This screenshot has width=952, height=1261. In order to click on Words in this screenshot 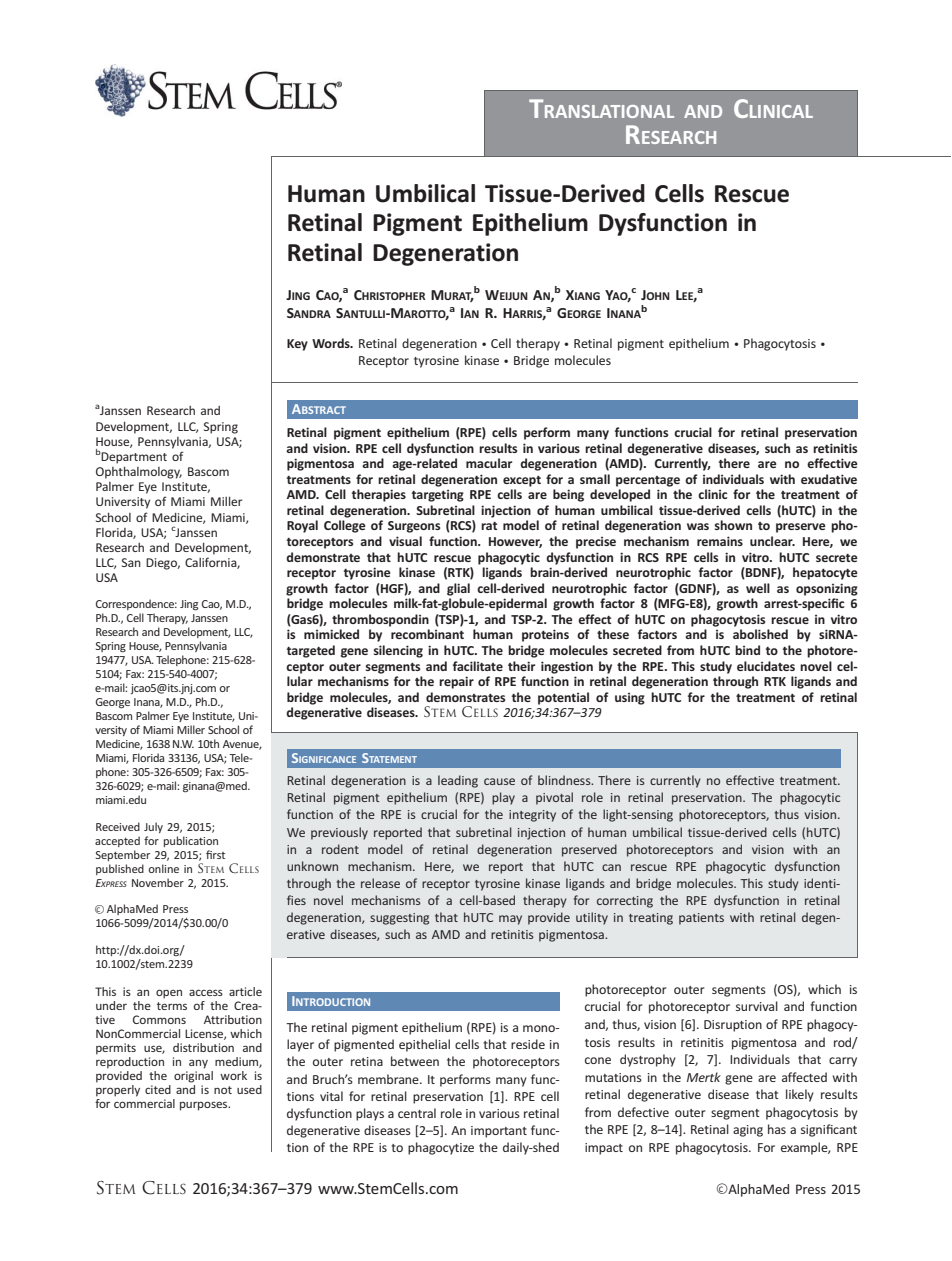, I will do `click(332, 343)`.
